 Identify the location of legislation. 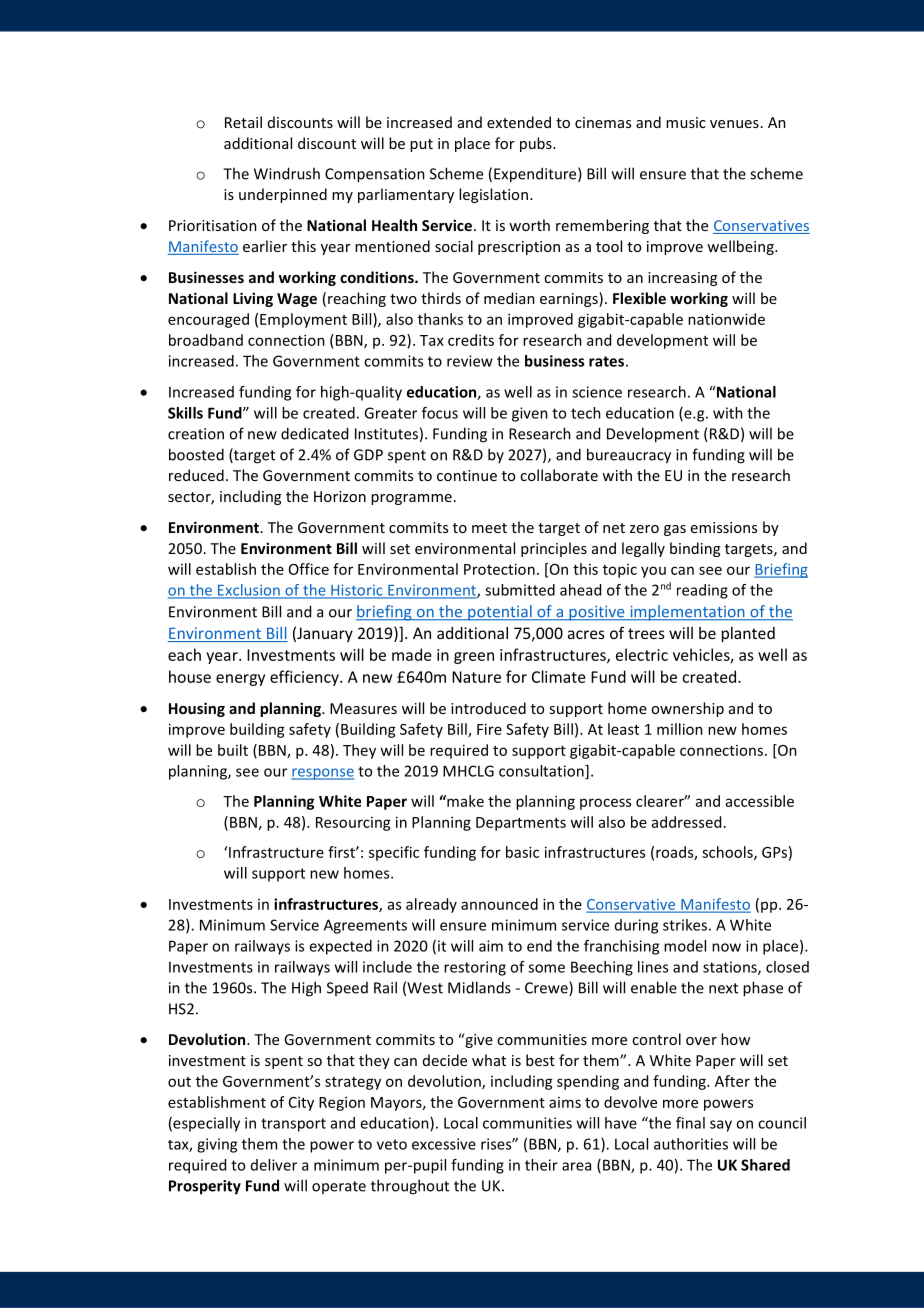
(493, 195).
